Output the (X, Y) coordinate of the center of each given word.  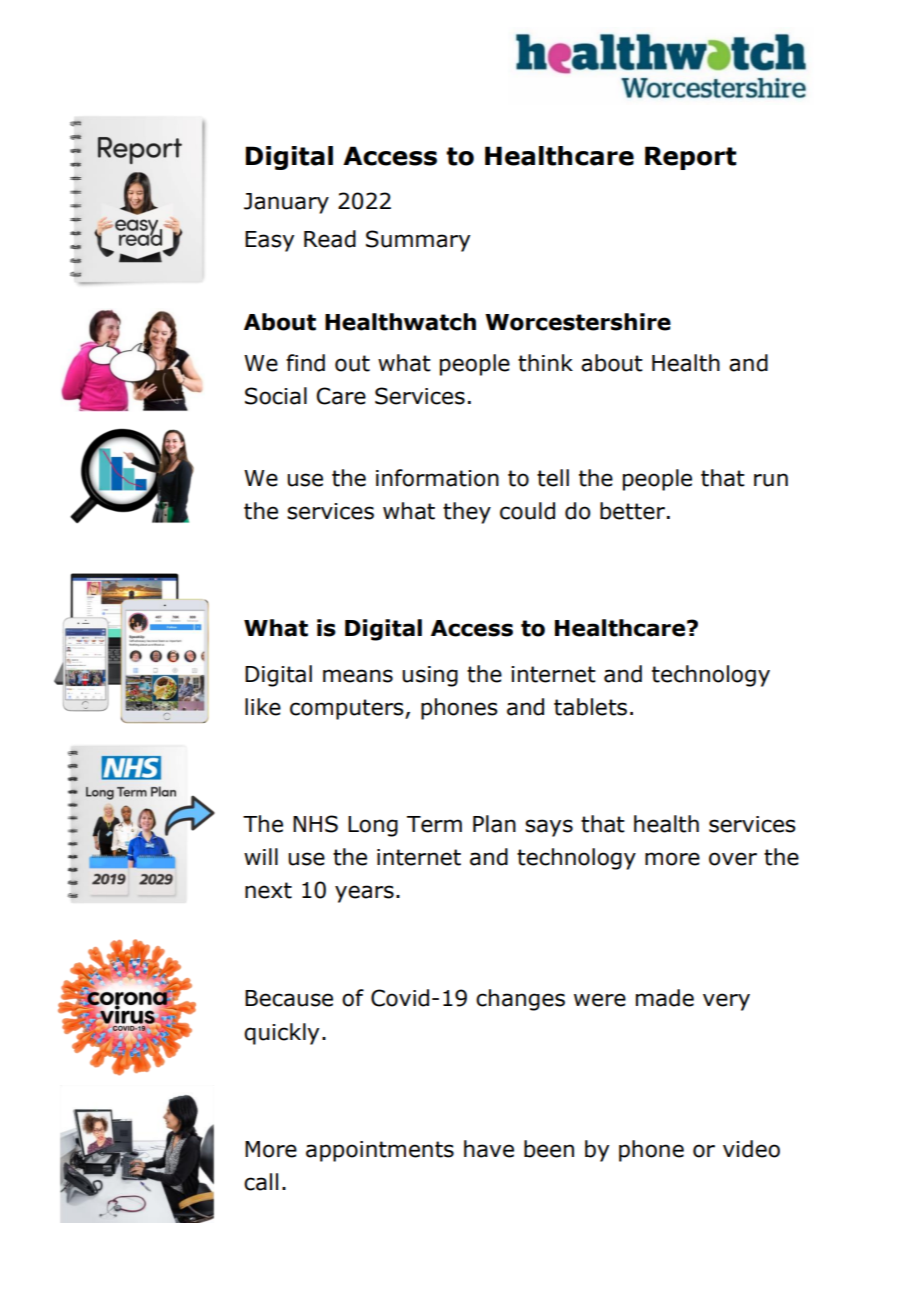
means (358, 676)
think (545, 363)
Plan (494, 824)
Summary (418, 241)
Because (289, 998)
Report (690, 158)
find (305, 363)
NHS (315, 824)
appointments (380, 1151)
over (733, 859)
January (286, 203)
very (726, 1002)
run (771, 480)
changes (520, 1000)
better (632, 511)
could (527, 511)
